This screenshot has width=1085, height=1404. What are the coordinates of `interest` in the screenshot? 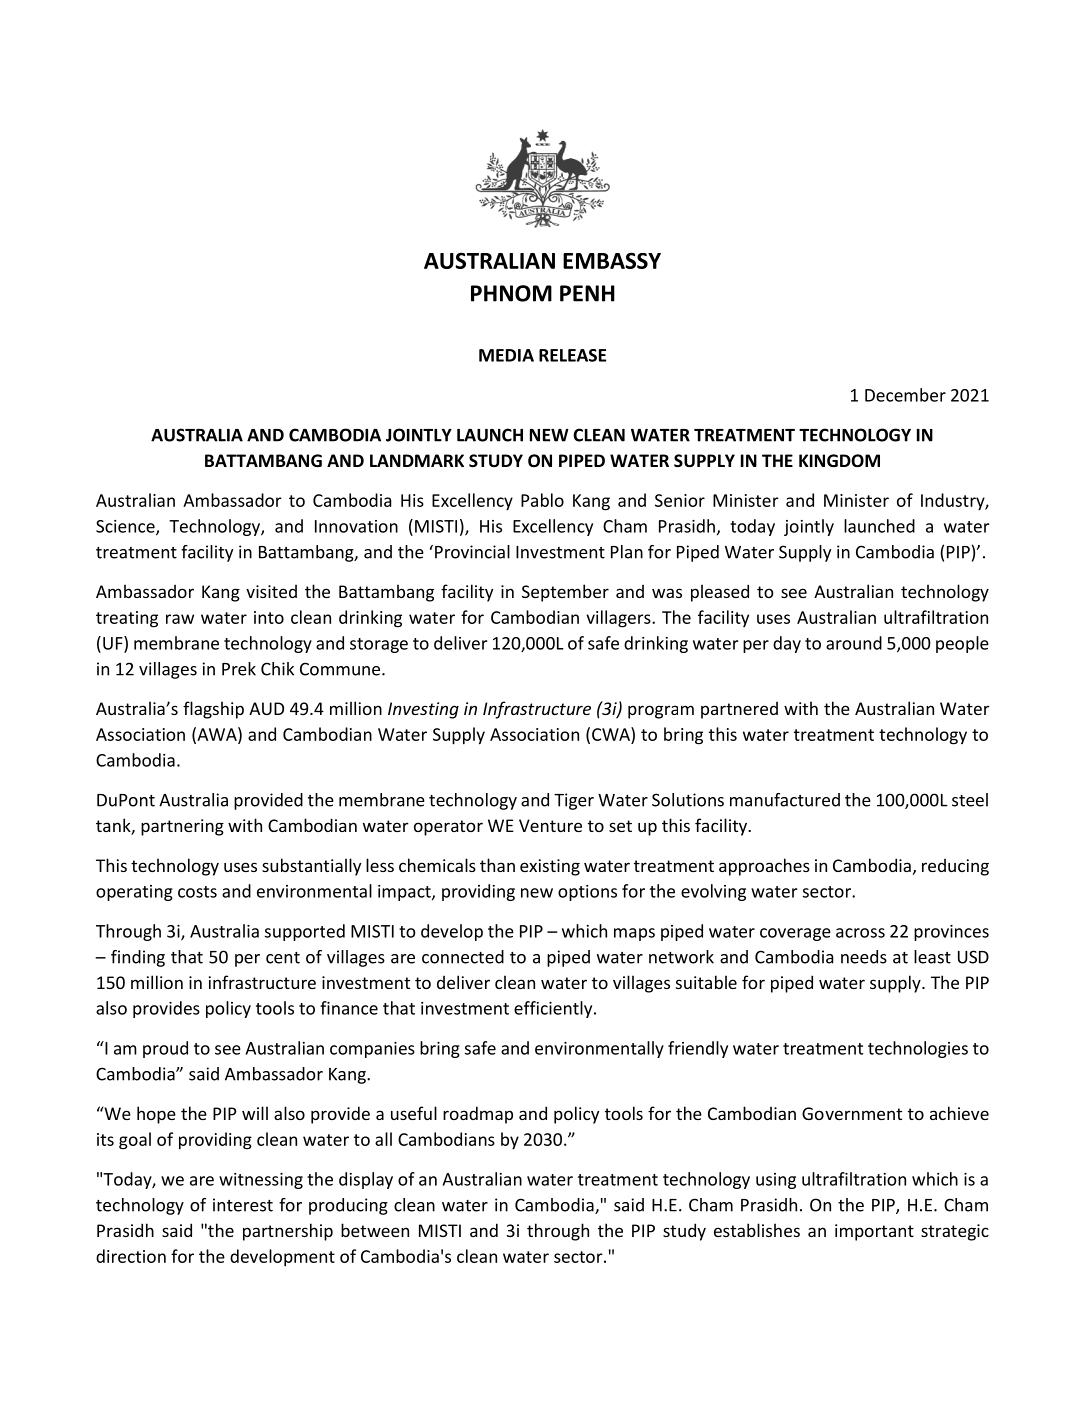 It's located at (243, 1205).
